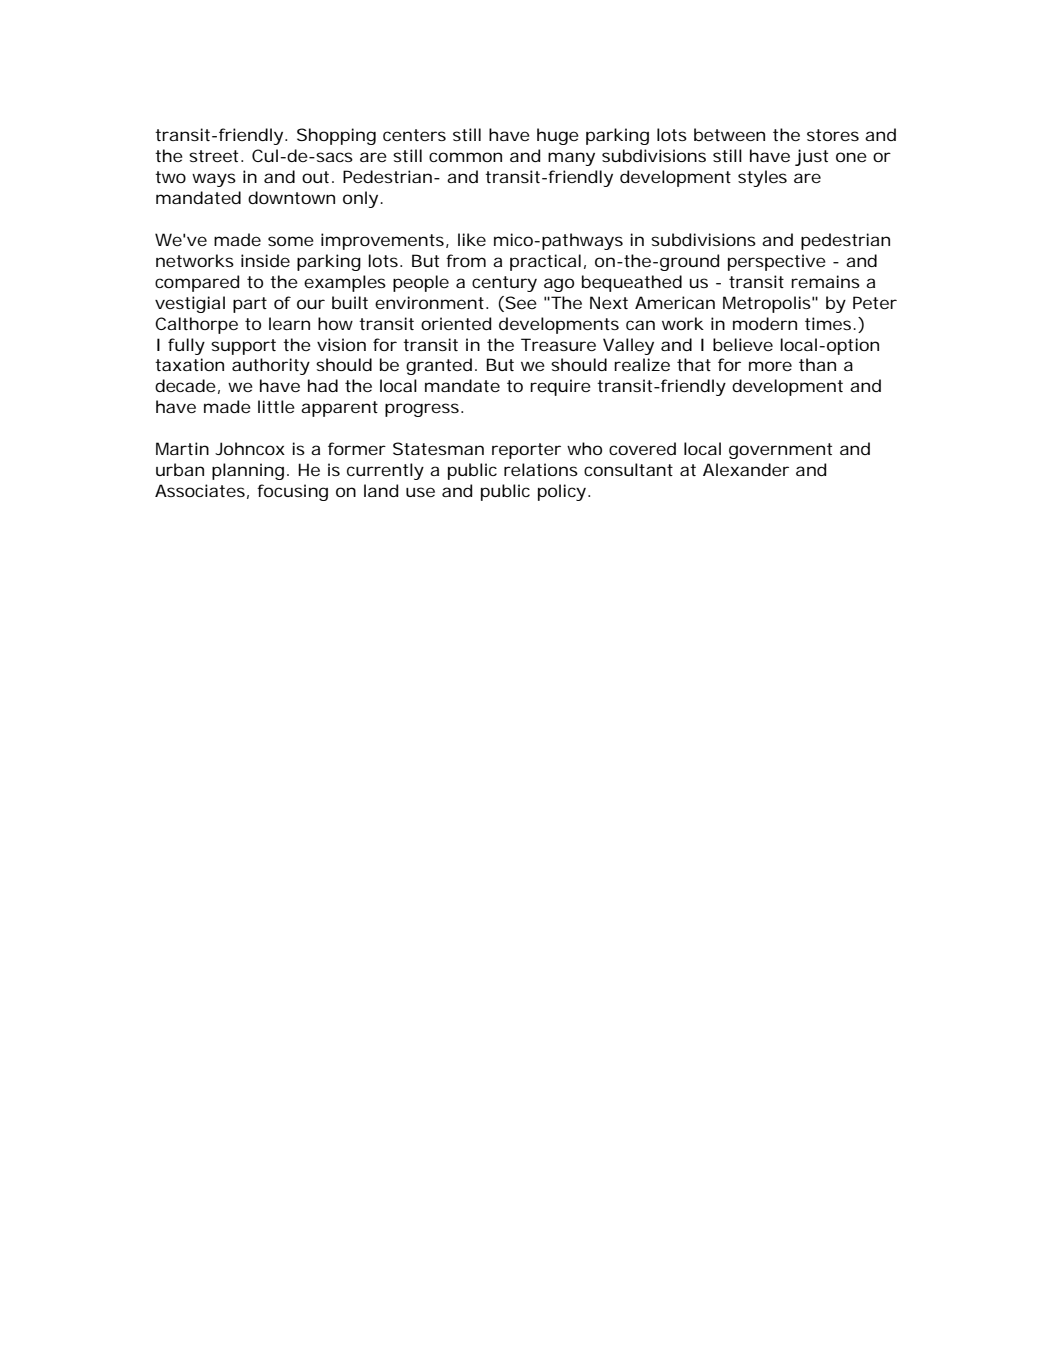  Describe the element at coordinates (520, 302) in the document. I see `See` at that location.
